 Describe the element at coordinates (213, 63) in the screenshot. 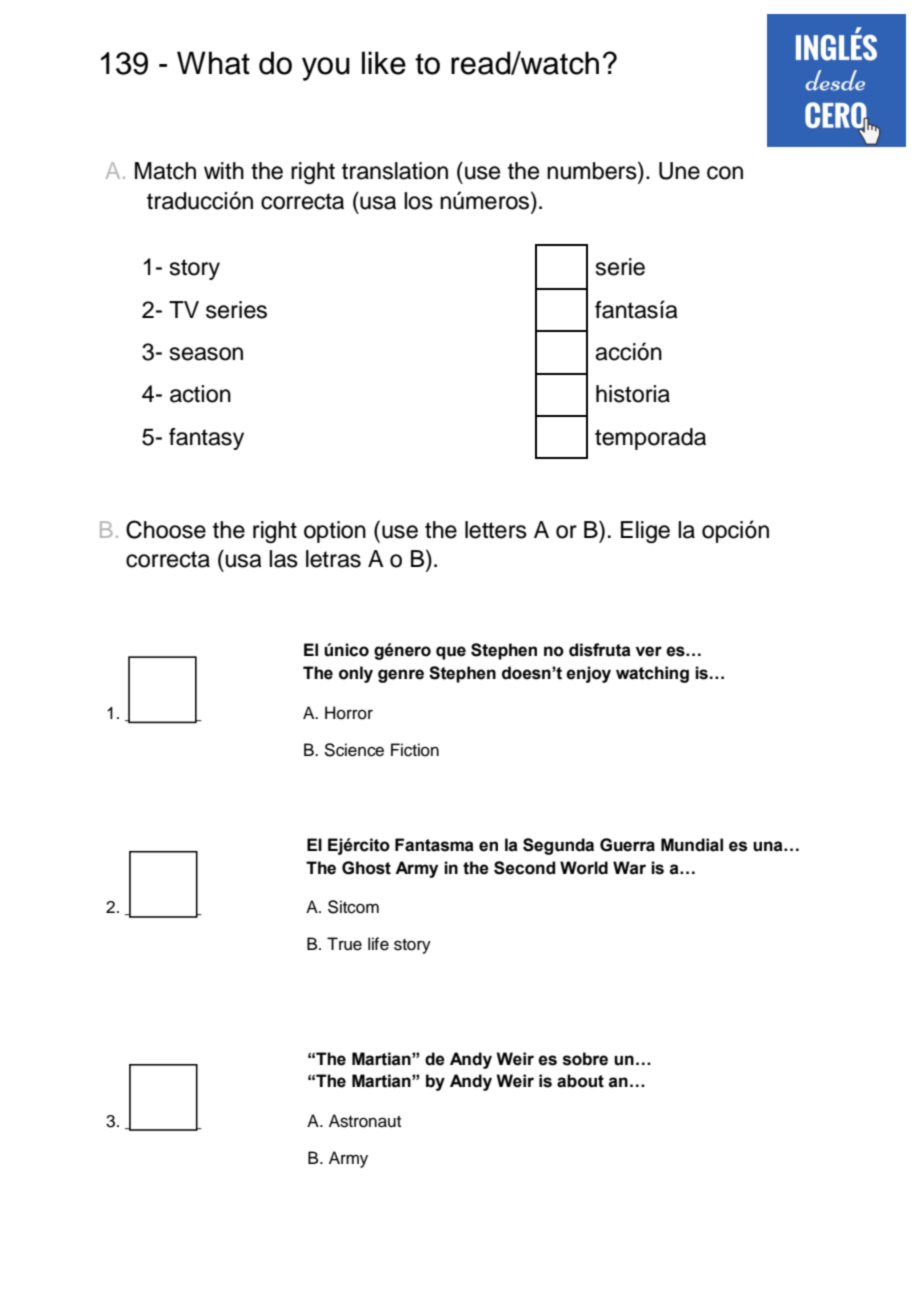

I see `What` at that location.
